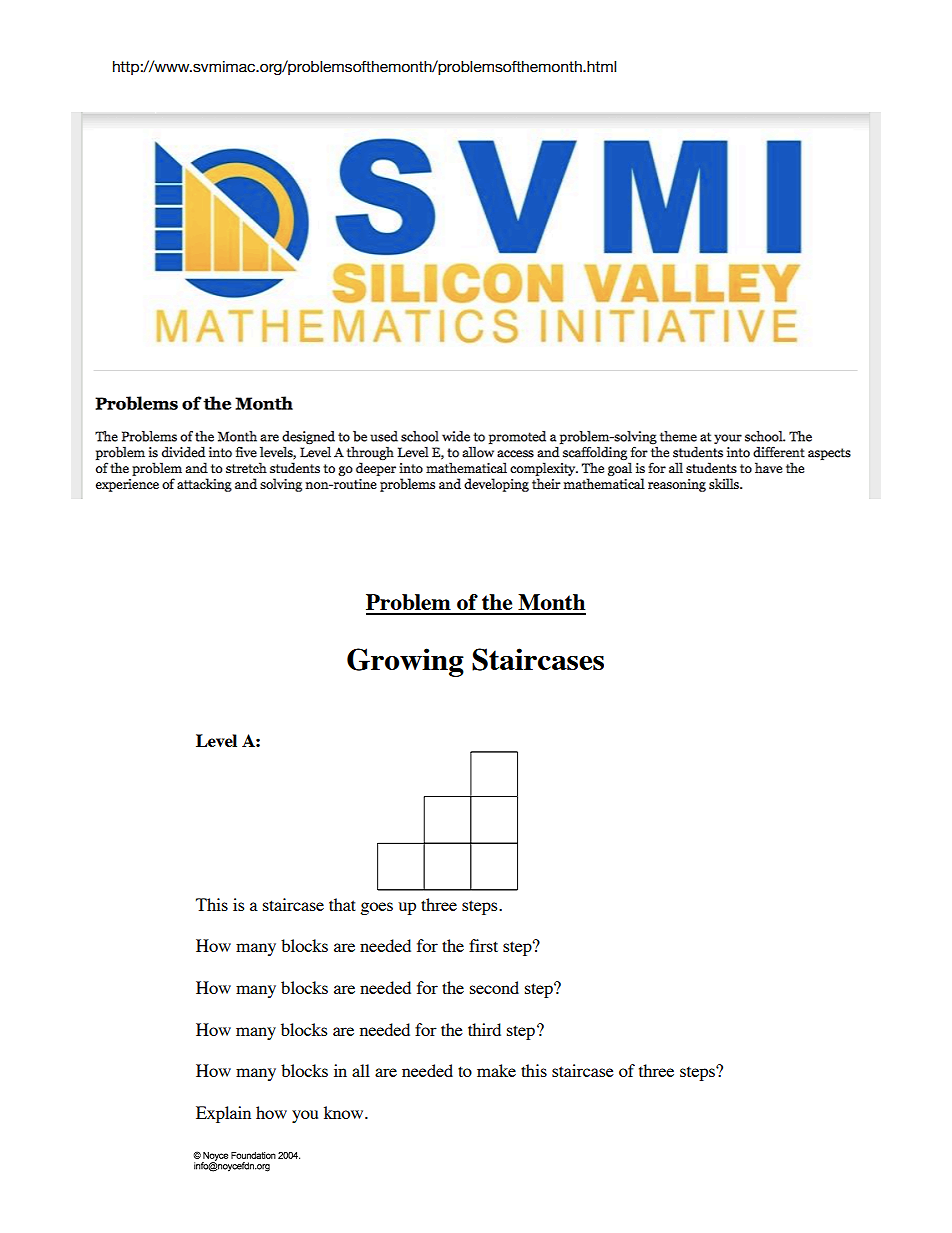 The height and width of the screenshot is (1233, 952). Describe the element at coordinates (496, 1070) in the screenshot. I see `make` at that location.
